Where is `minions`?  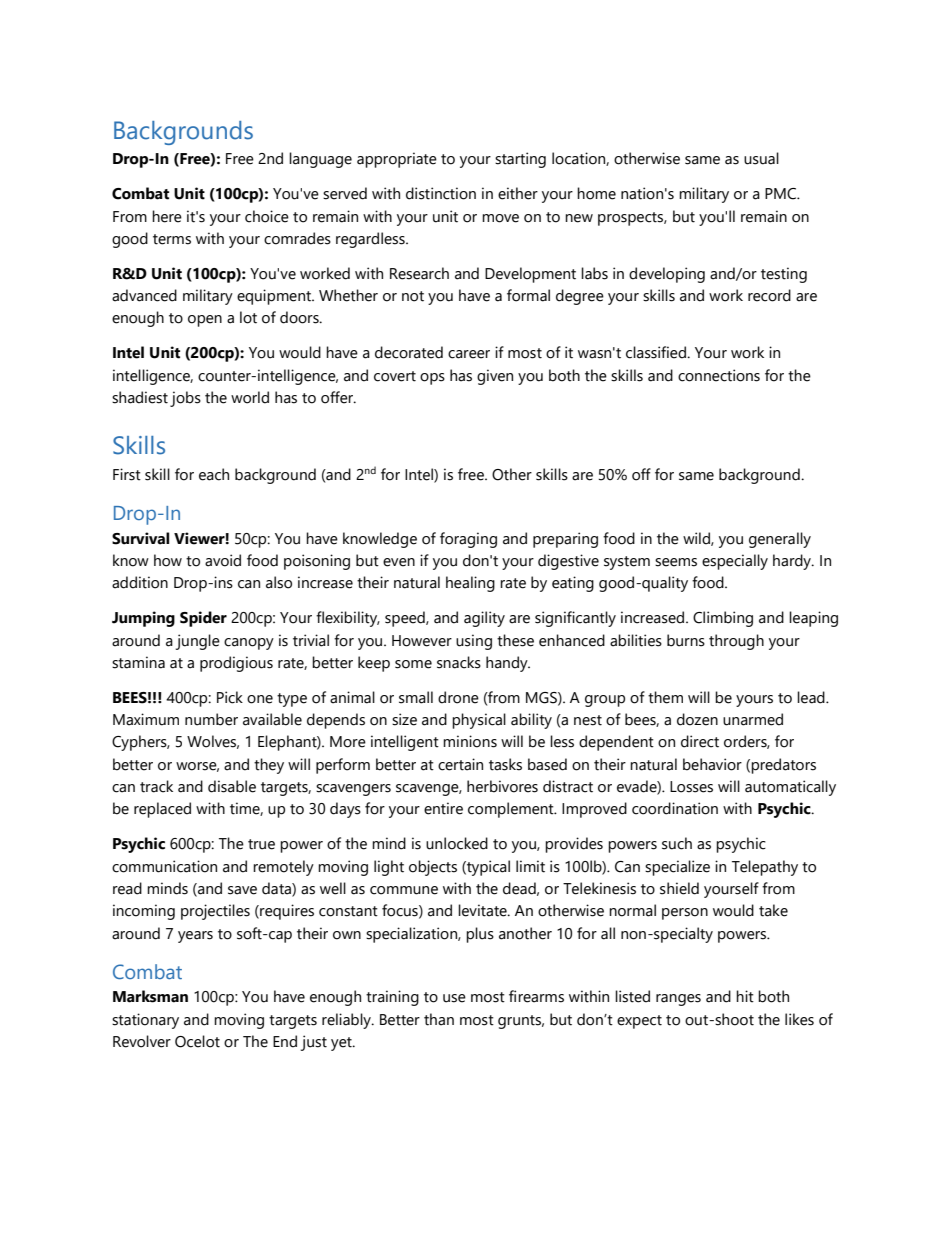
minions is located at coordinates (470, 741).
